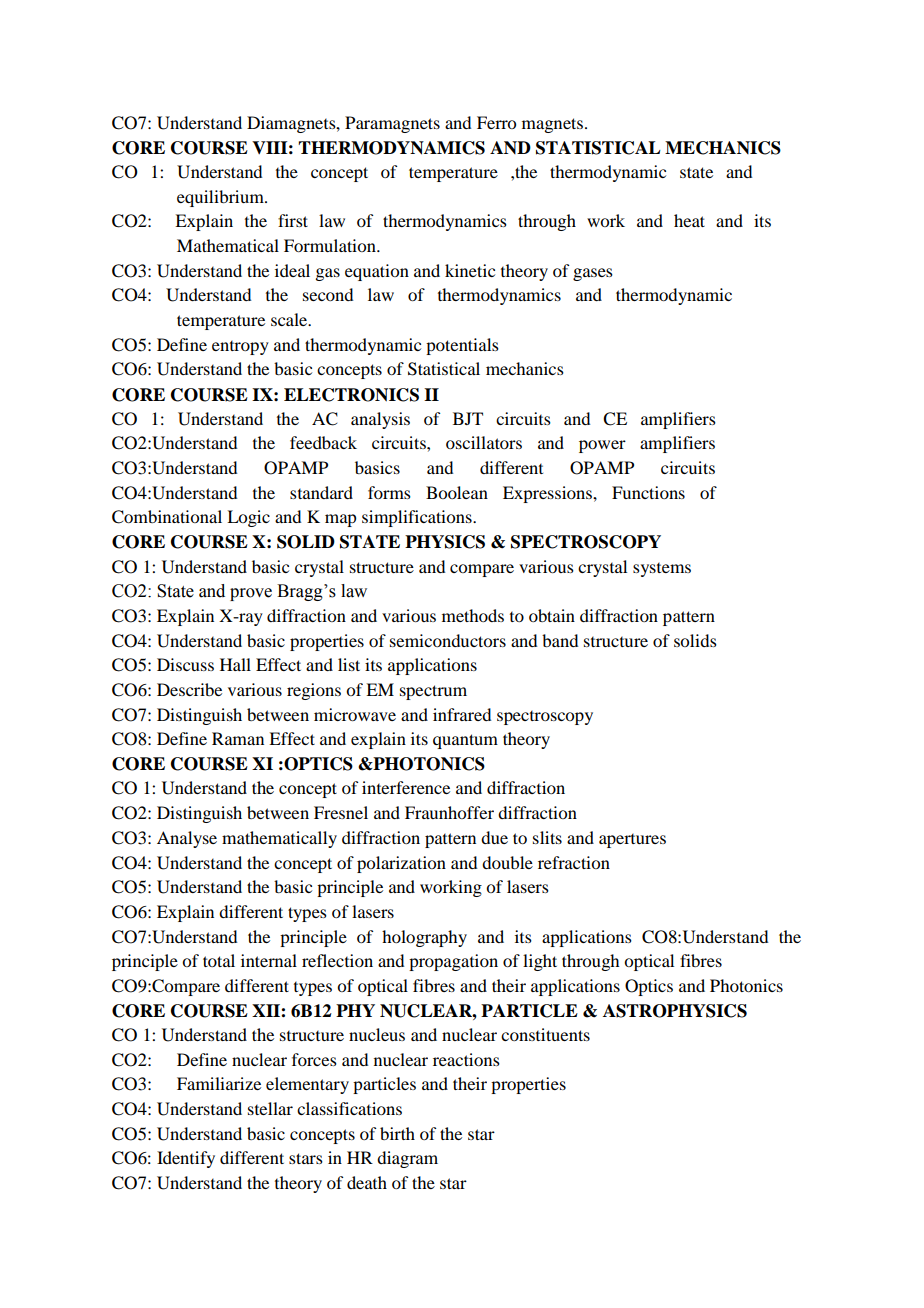 This image has width=924, height=1308. I want to click on equilibrium, so click(221, 198).
